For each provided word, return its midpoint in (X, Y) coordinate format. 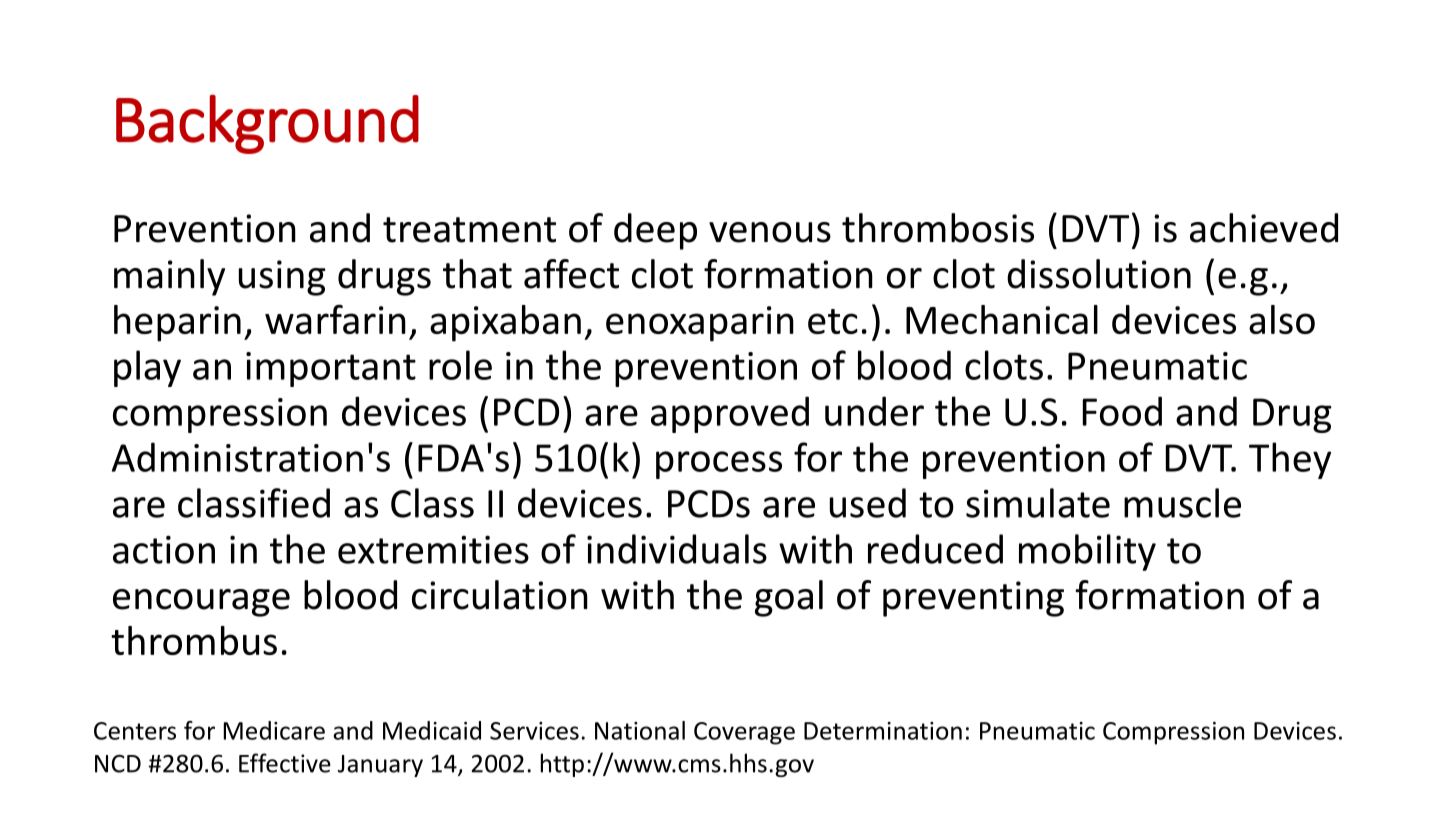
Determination (883, 731)
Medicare (274, 730)
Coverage (744, 733)
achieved (1264, 228)
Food (1122, 411)
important (331, 369)
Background (267, 124)
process (719, 465)
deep (655, 231)
